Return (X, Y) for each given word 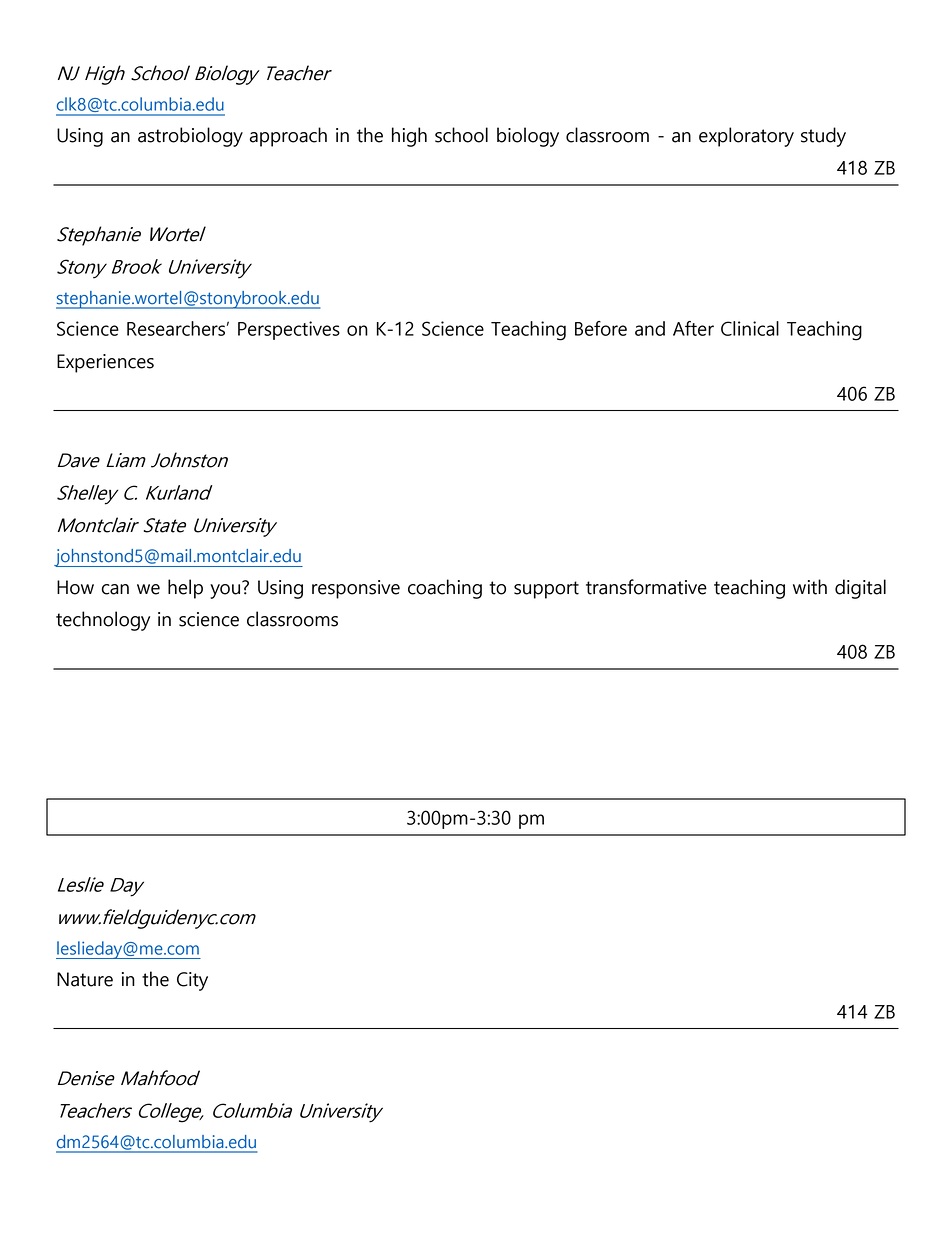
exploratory (746, 137)
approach (288, 137)
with (810, 587)
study (823, 137)
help (185, 589)
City (192, 981)
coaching (445, 589)
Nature (85, 979)
